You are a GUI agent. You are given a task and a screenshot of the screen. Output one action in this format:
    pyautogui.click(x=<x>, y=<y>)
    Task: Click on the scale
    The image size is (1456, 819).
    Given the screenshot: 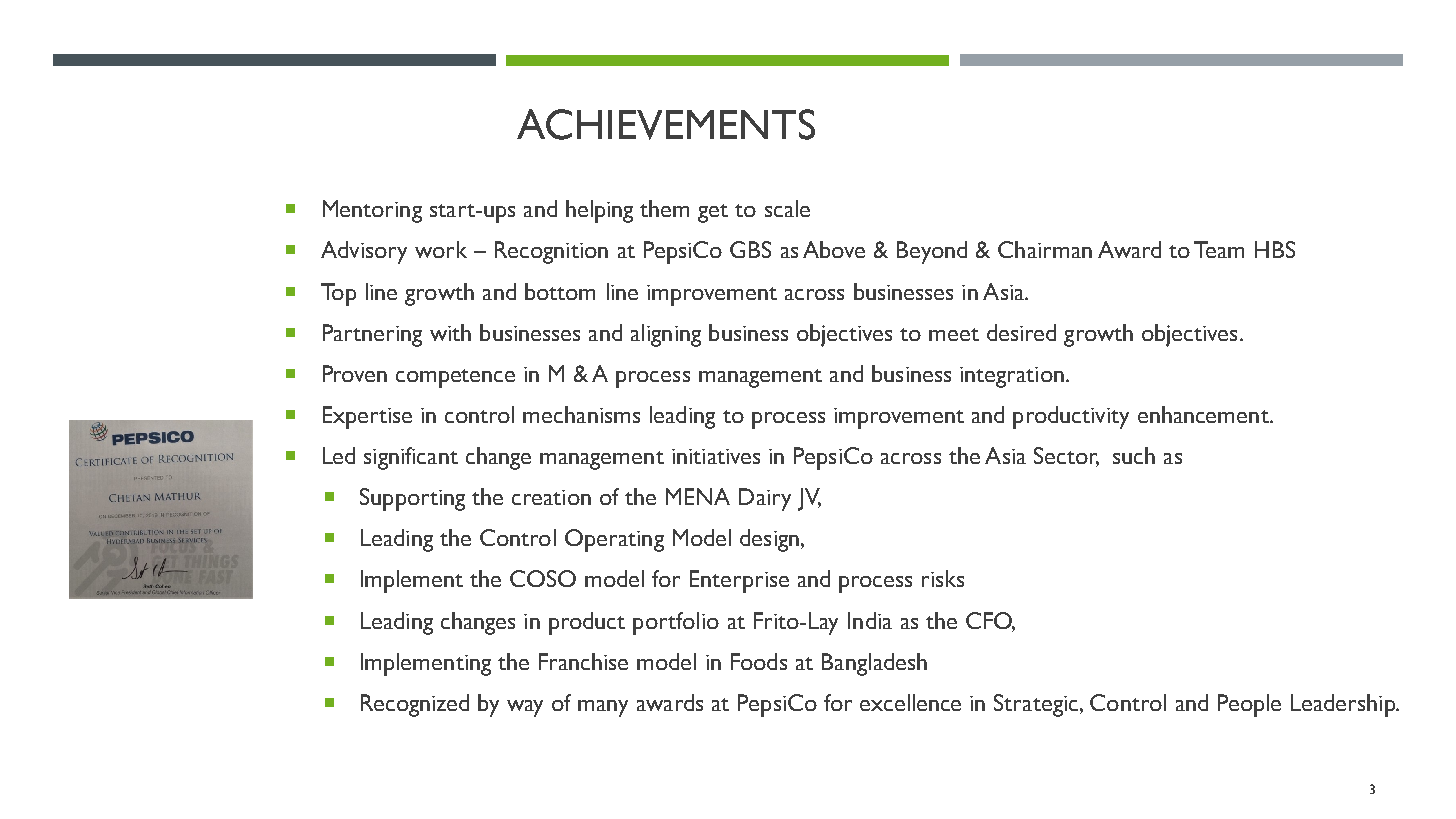 What is the action you would take?
    pyautogui.click(x=787, y=208)
